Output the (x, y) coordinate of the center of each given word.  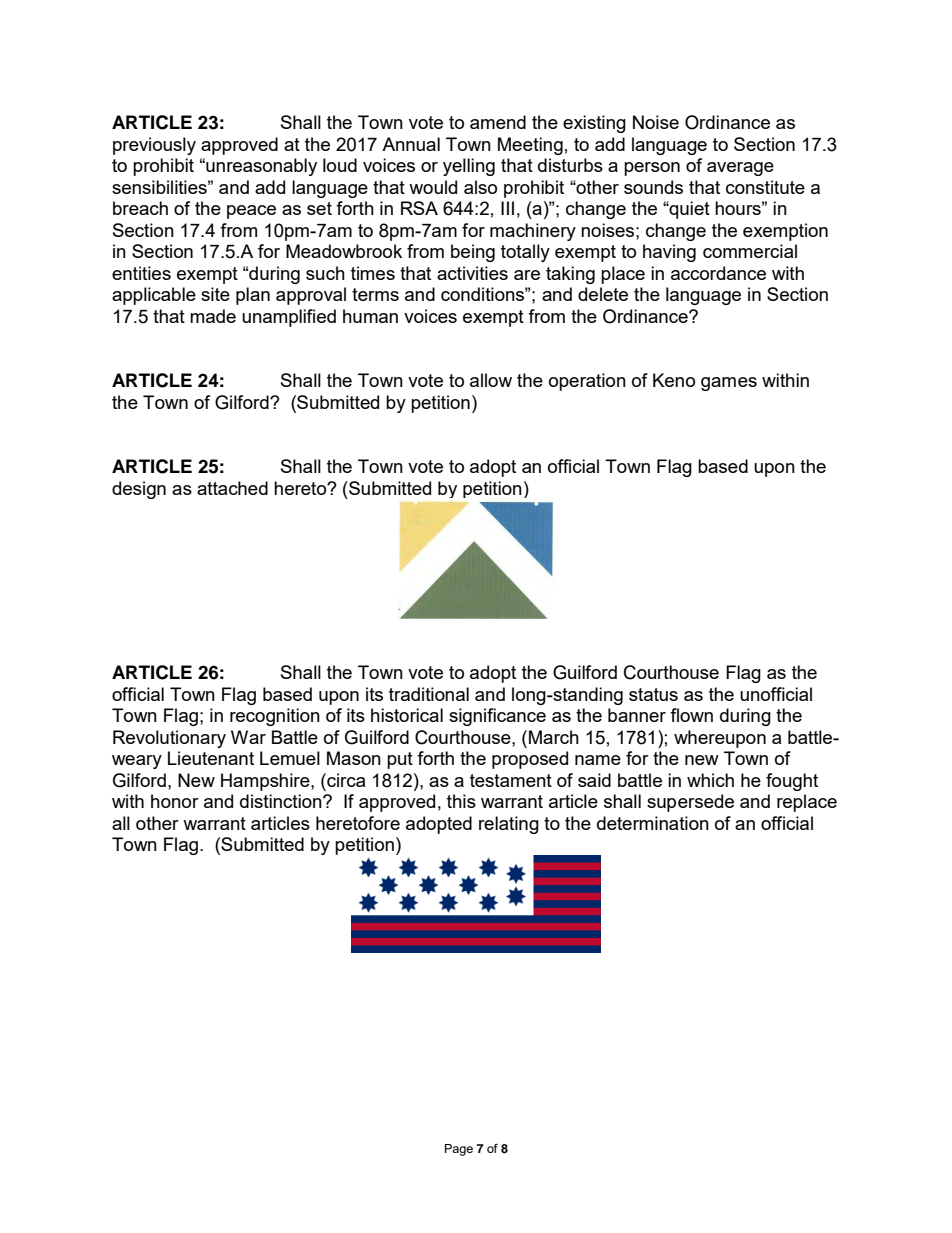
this (461, 801)
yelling (469, 167)
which (710, 780)
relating (509, 825)
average (740, 169)
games (729, 384)
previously (154, 146)
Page (459, 1150)
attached (232, 488)
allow (491, 380)
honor (175, 801)
